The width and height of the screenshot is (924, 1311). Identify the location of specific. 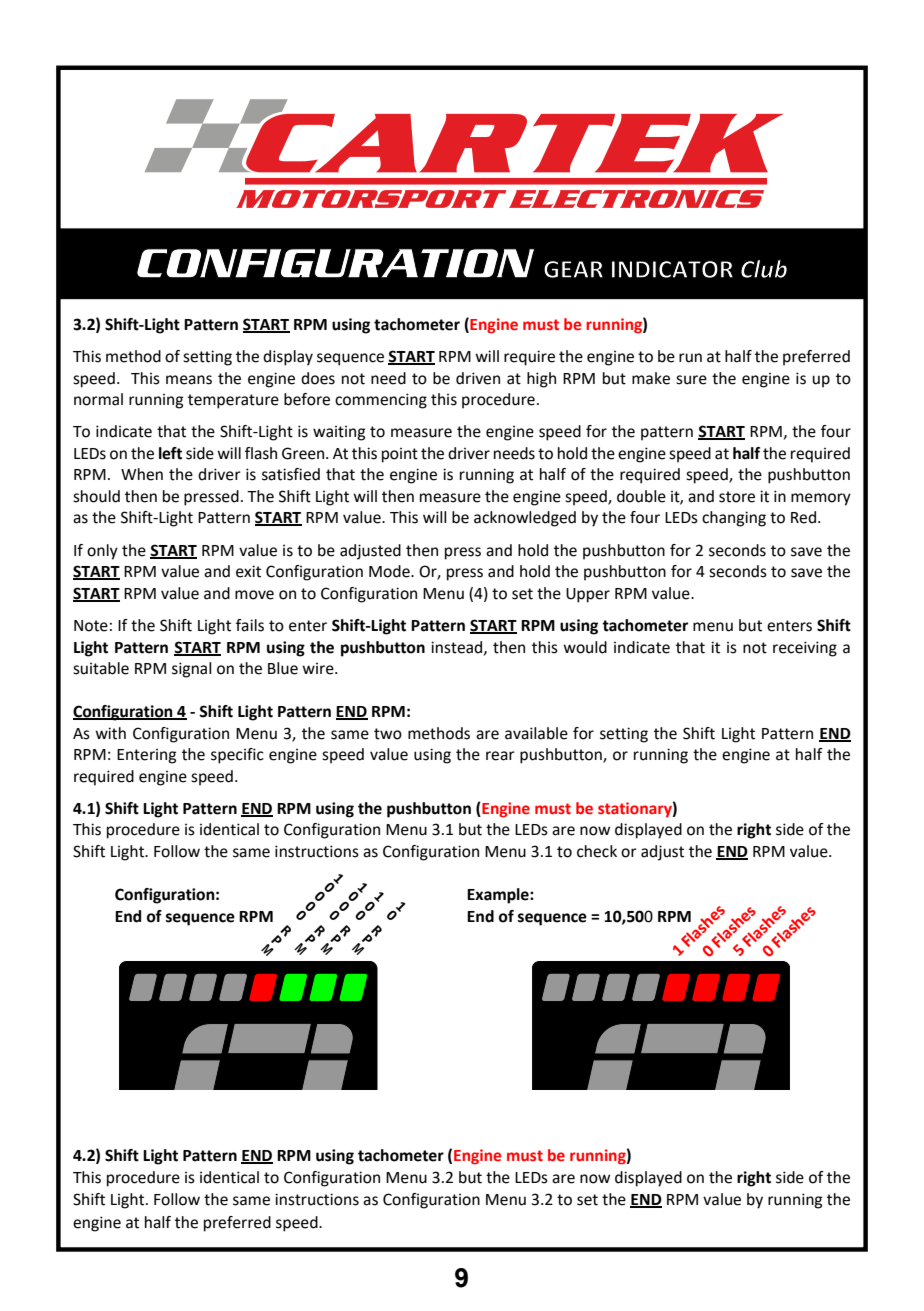
(237, 756).
